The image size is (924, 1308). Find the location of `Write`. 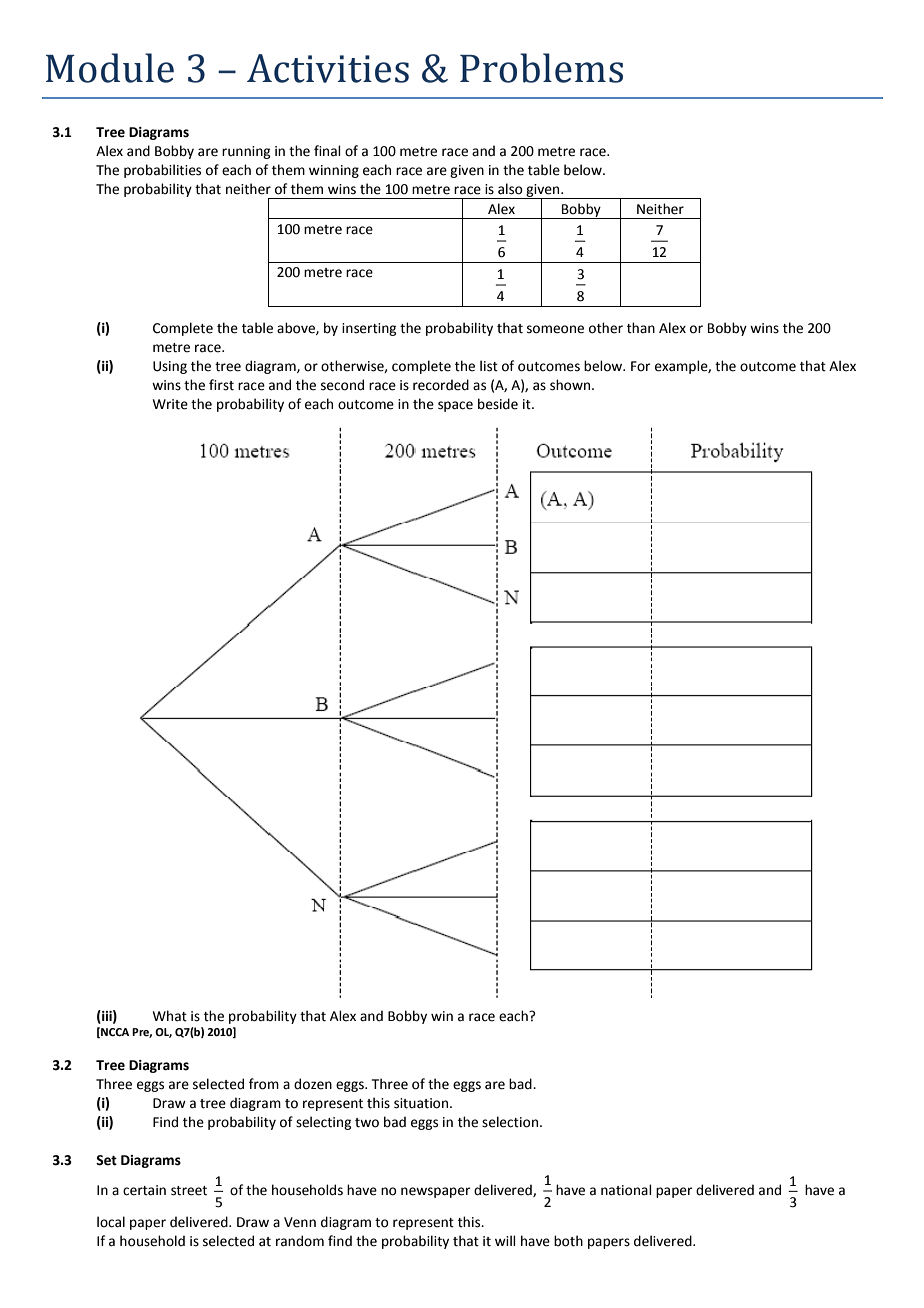

Write is located at coordinates (170, 404).
